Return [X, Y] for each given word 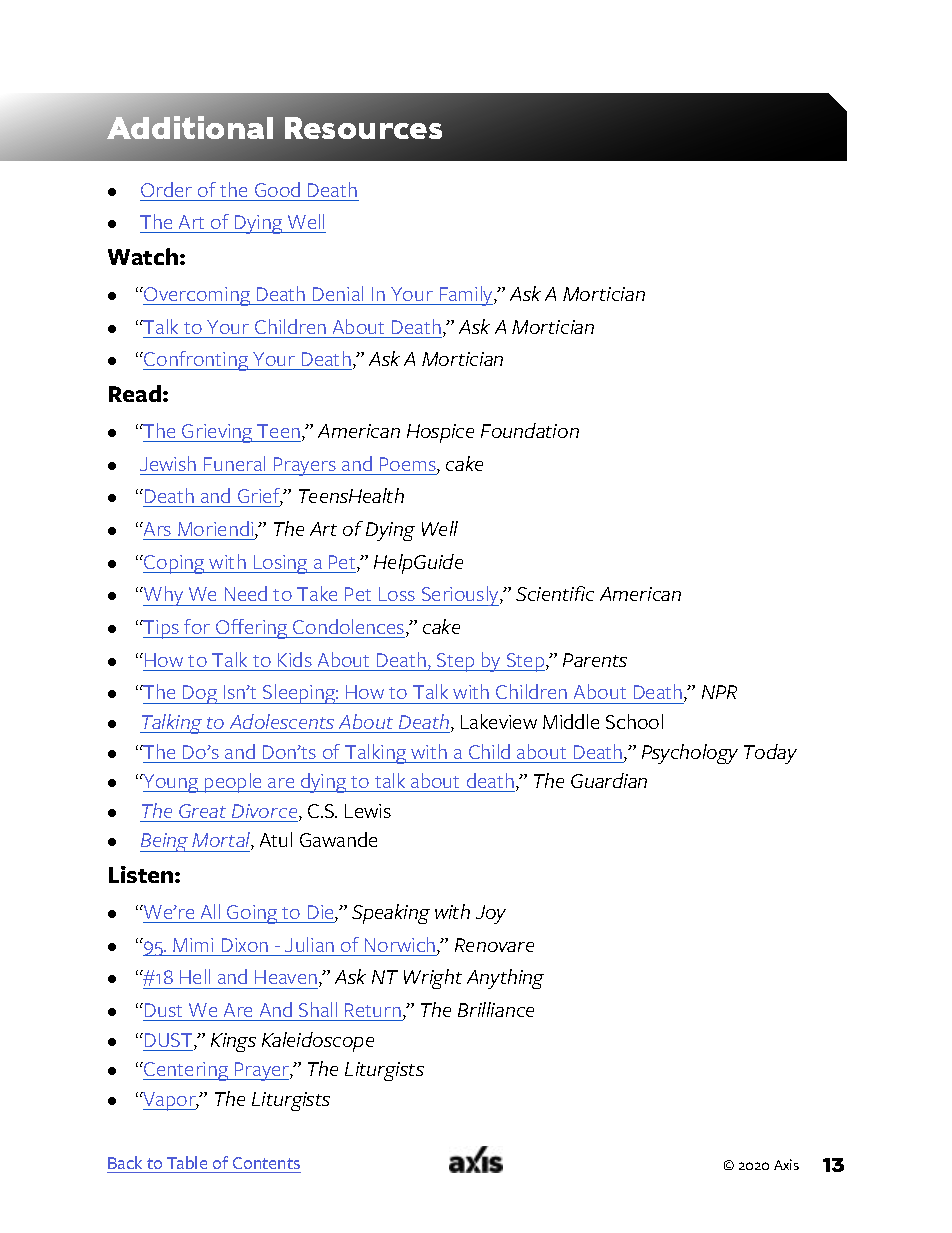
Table [187, 1162]
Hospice [440, 433]
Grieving [217, 433]
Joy [491, 914]
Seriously [460, 596]
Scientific [555, 593]
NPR [719, 692]
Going [252, 914]
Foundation [530, 430]
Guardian [609, 780]
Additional [190, 127]
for [197, 626]
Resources [363, 128]
